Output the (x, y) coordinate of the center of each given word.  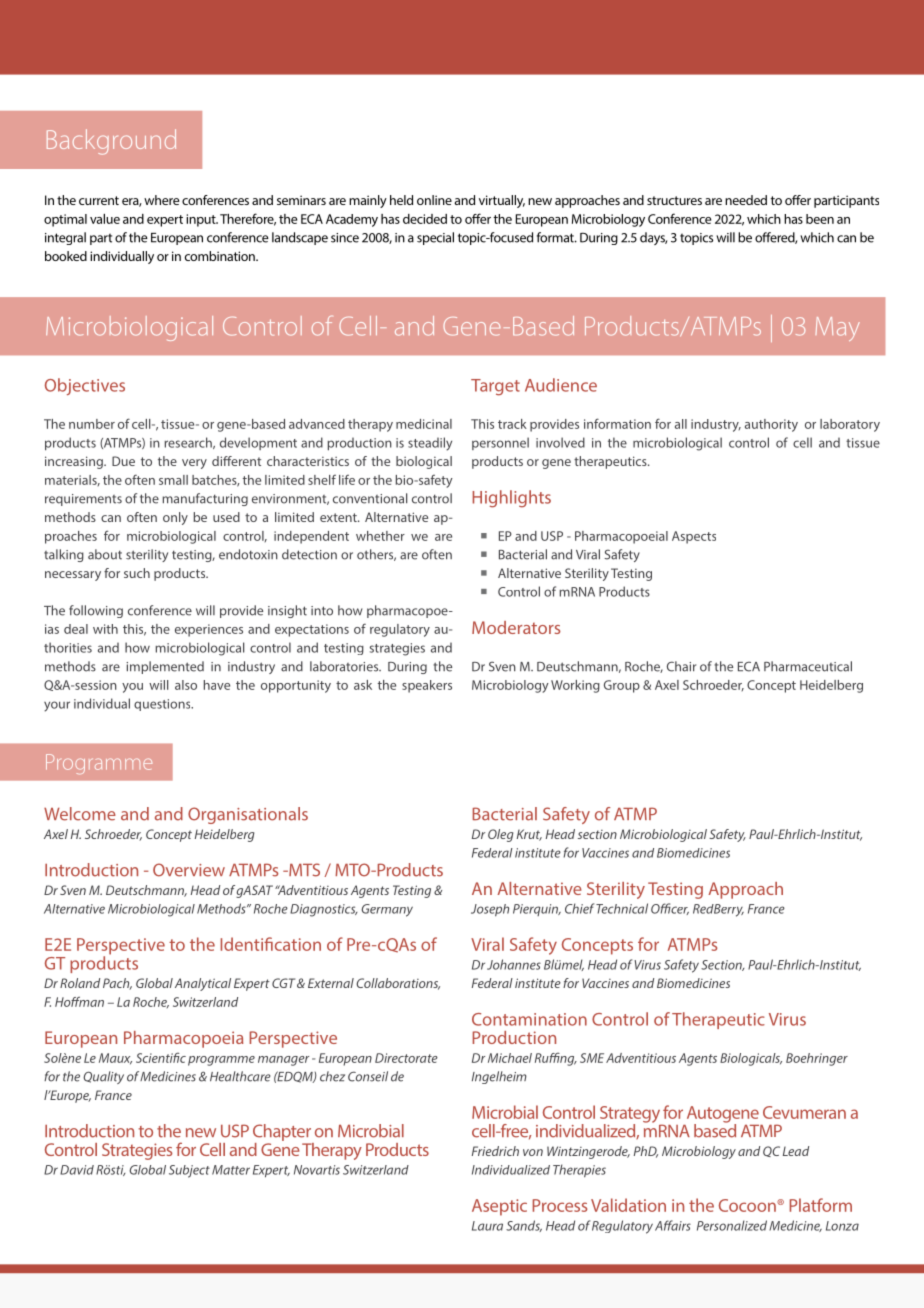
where (162, 200)
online (434, 200)
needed (746, 200)
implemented (165, 667)
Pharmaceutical (808, 666)
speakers (427, 686)
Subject (189, 1171)
